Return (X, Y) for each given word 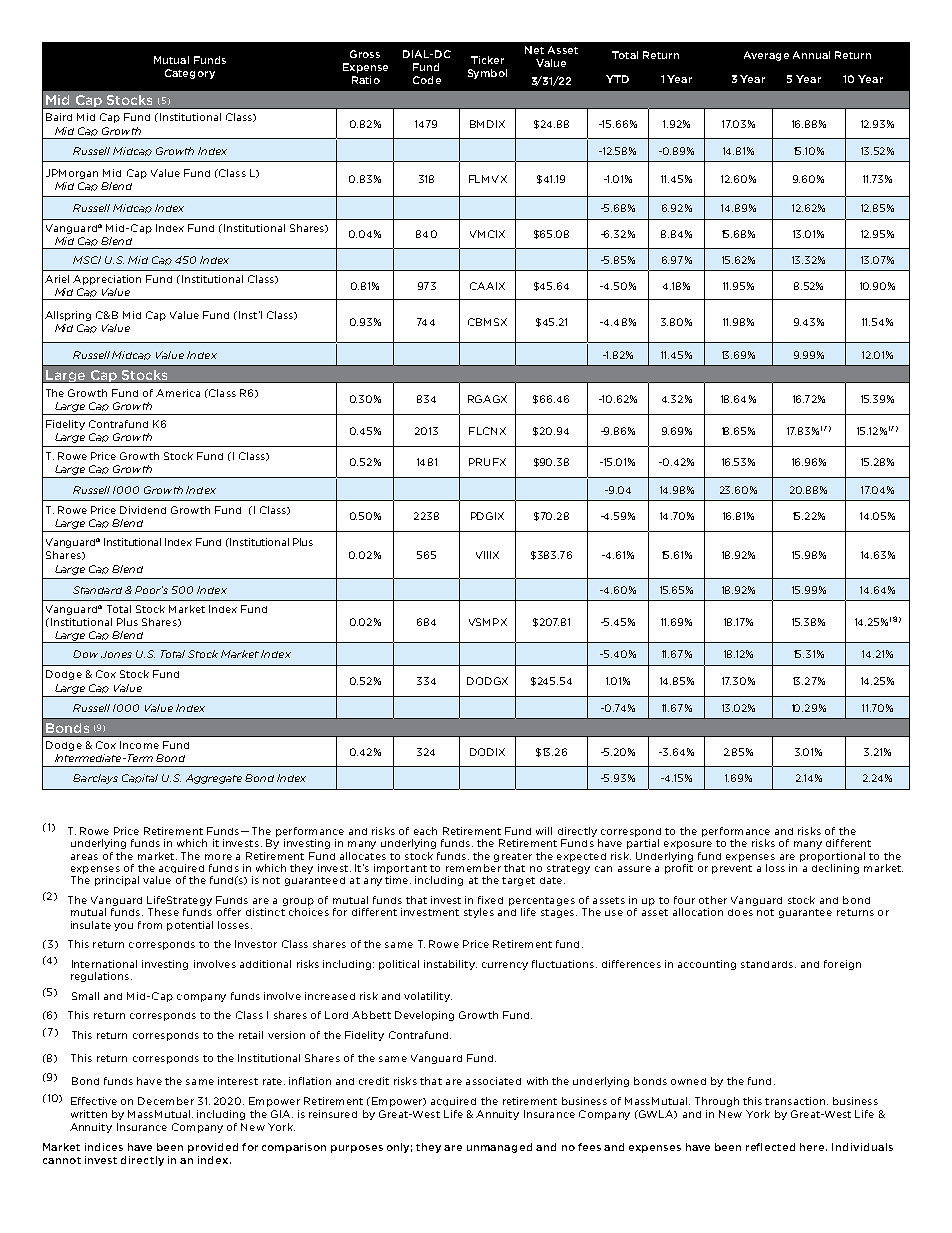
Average (766, 56)
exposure (688, 845)
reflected (770, 1147)
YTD (617, 79)
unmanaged (499, 1148)
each (425, 831)
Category (190, 74)
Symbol (487, 74)
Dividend (143, 510)
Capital (140, 778)
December (166, 1101)
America (178, 393)
